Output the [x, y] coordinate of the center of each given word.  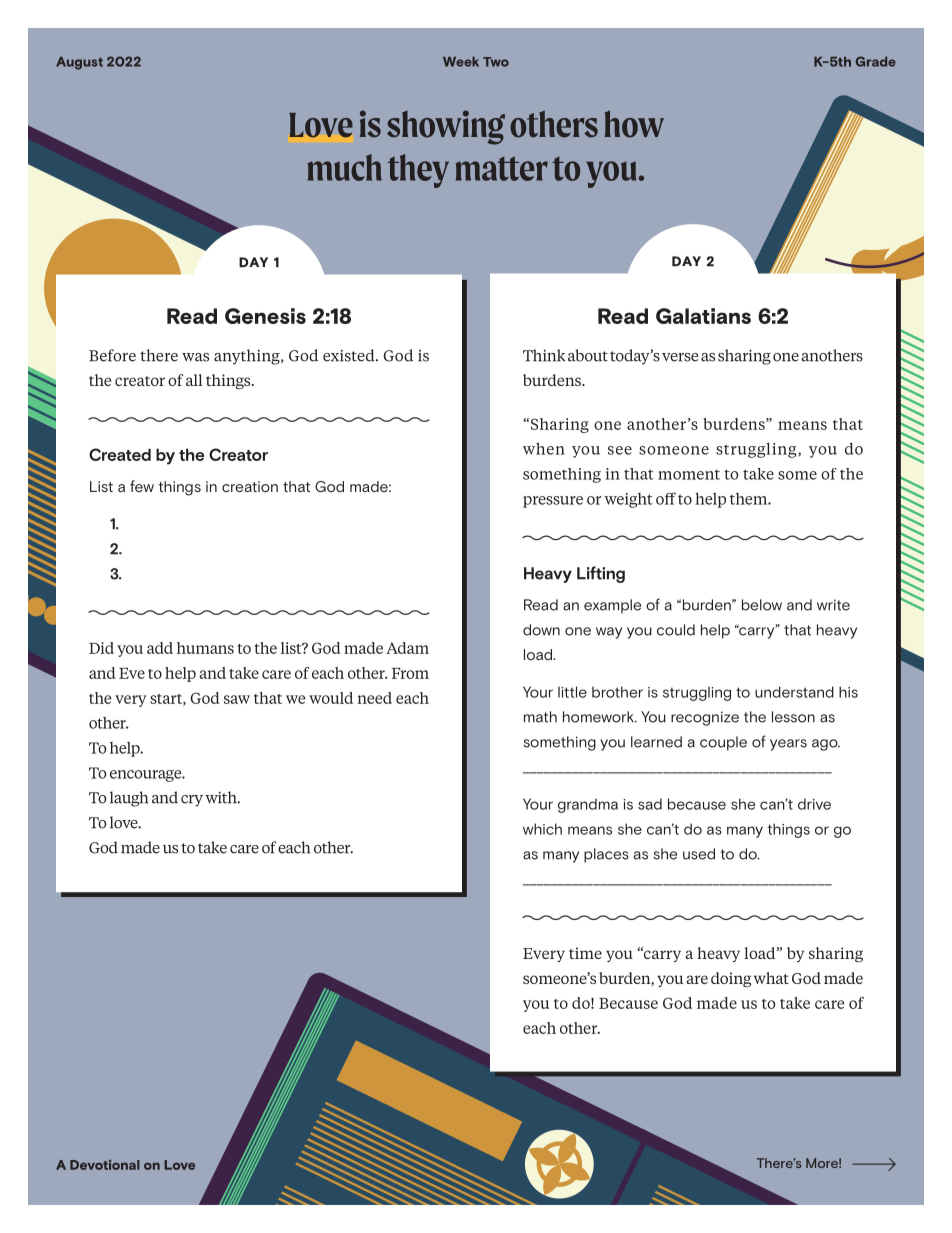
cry [192, 801]
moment [689, 475]
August [79, 63]
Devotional [105, 1165]
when [544, 448]
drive [814, 804]
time [585, 953]
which [542, 829]
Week [461, 62]
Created [120, 454]
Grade [875, 61]
